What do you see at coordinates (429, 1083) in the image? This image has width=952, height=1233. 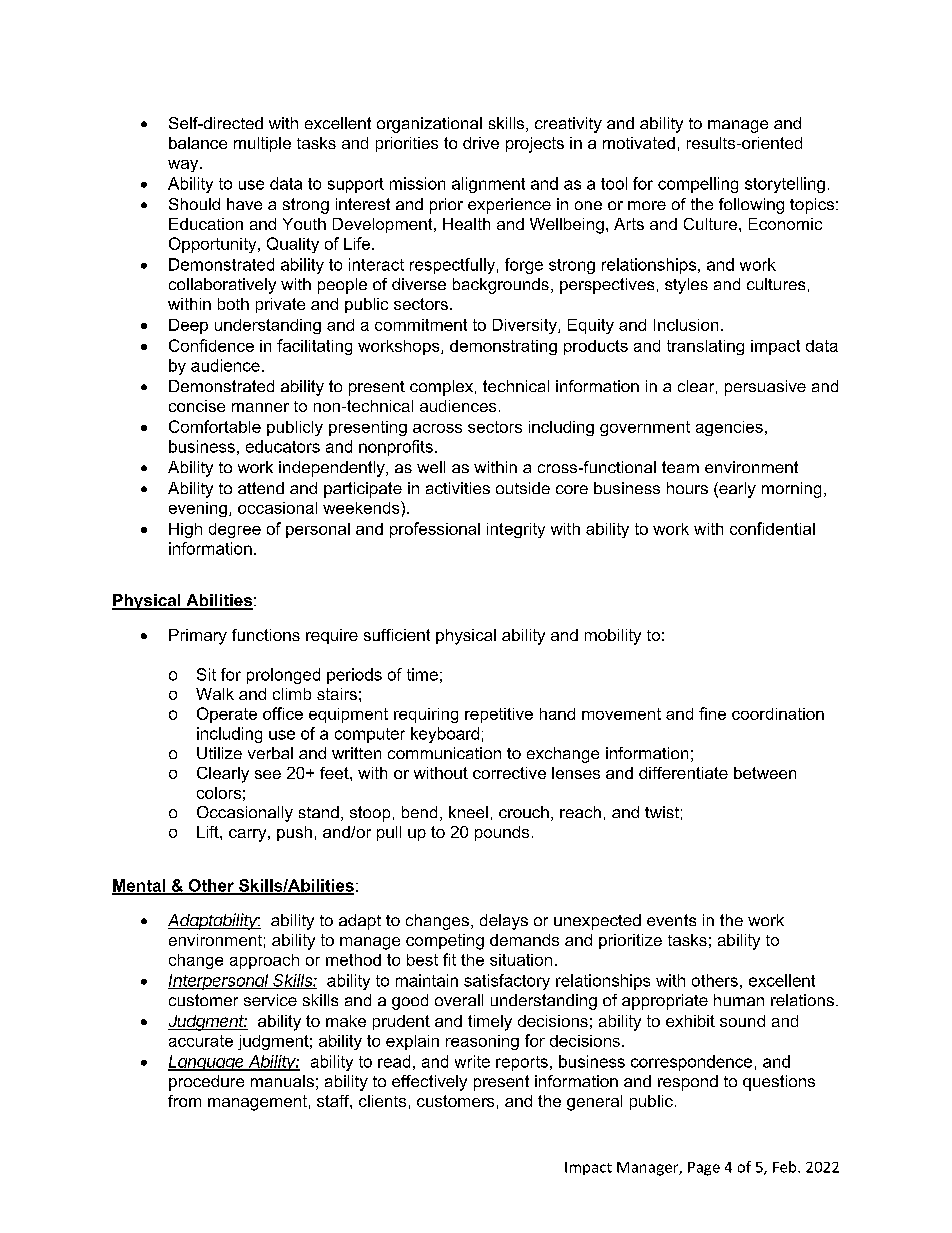 I see `effectively` at bounding box center [429, 1083].
